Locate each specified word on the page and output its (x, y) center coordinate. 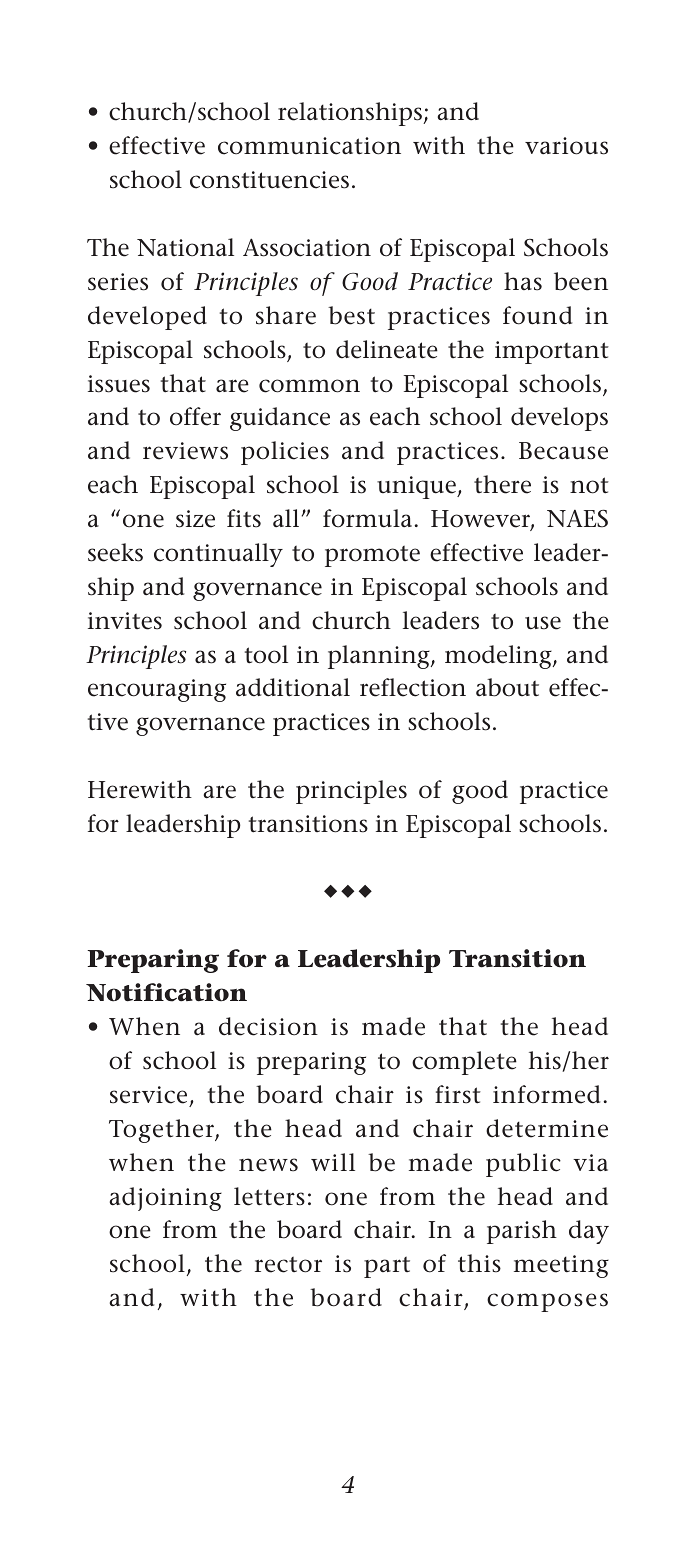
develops (559, 419)
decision (268, 1026)
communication (309, 146)
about (507, 687)
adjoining (165, 1199)
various (566, 146)
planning (380, 657)
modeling (499, 657)
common (309, 386)
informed (546, 1094)
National (185, 247)
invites (125, 621)
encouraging (157, 690)
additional (293, 687)
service (148, 1095)
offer (195, 416)
